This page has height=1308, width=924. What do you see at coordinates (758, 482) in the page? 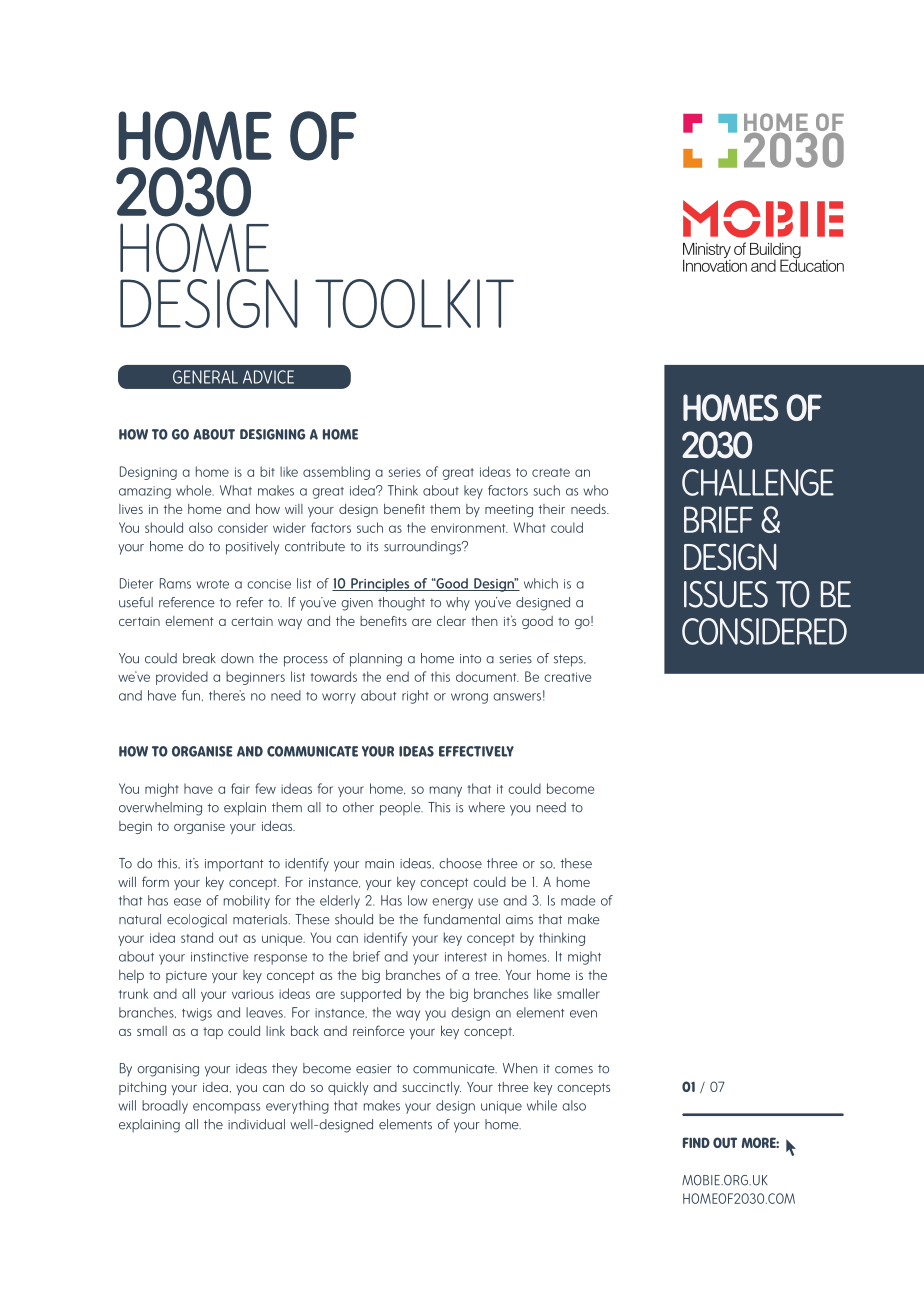
I see `CHALLENGE` at bounding box center [758, 482].
